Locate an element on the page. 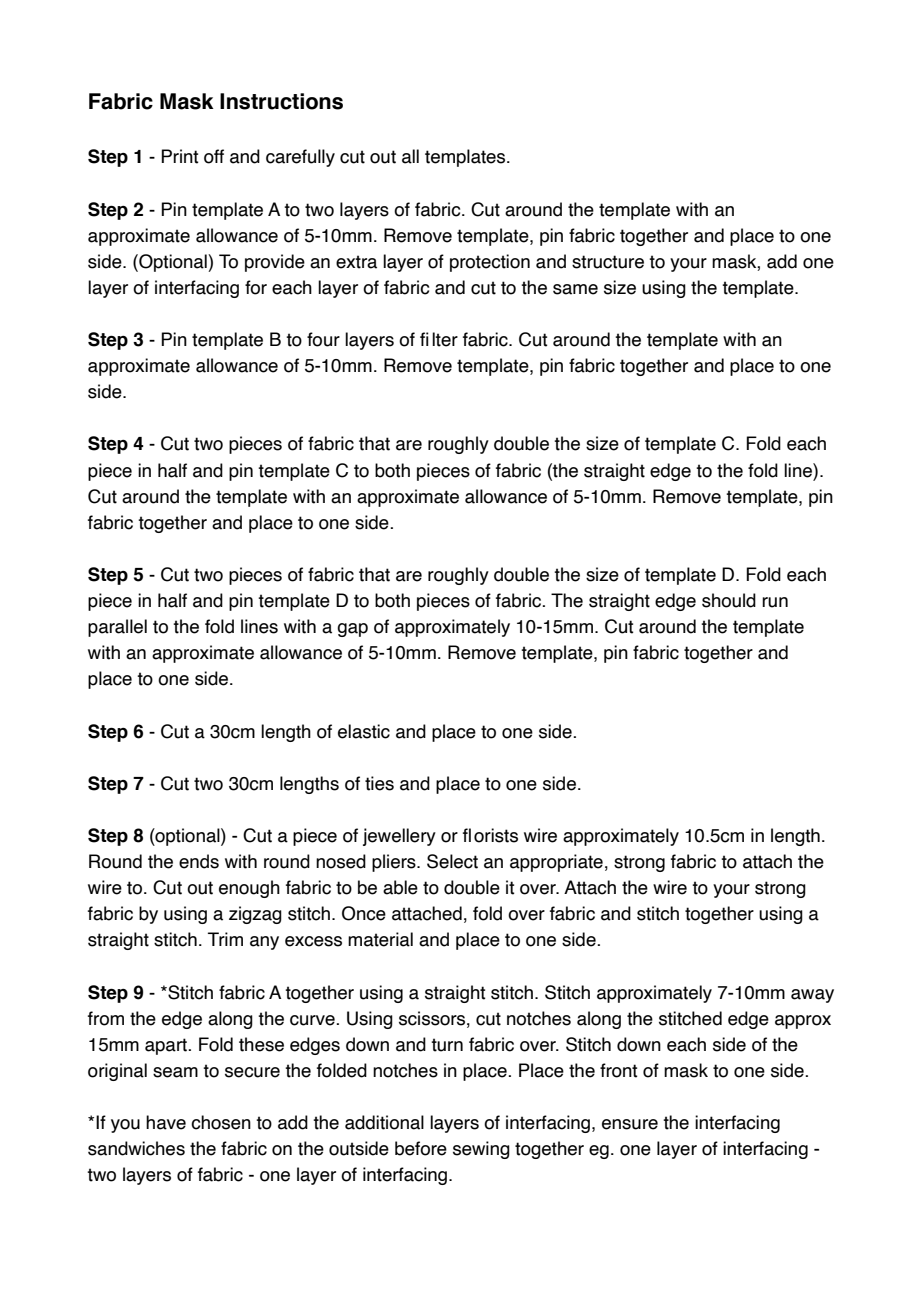 This page has width=924, height=1308. sewing is located at coordinates (481, 1150).
